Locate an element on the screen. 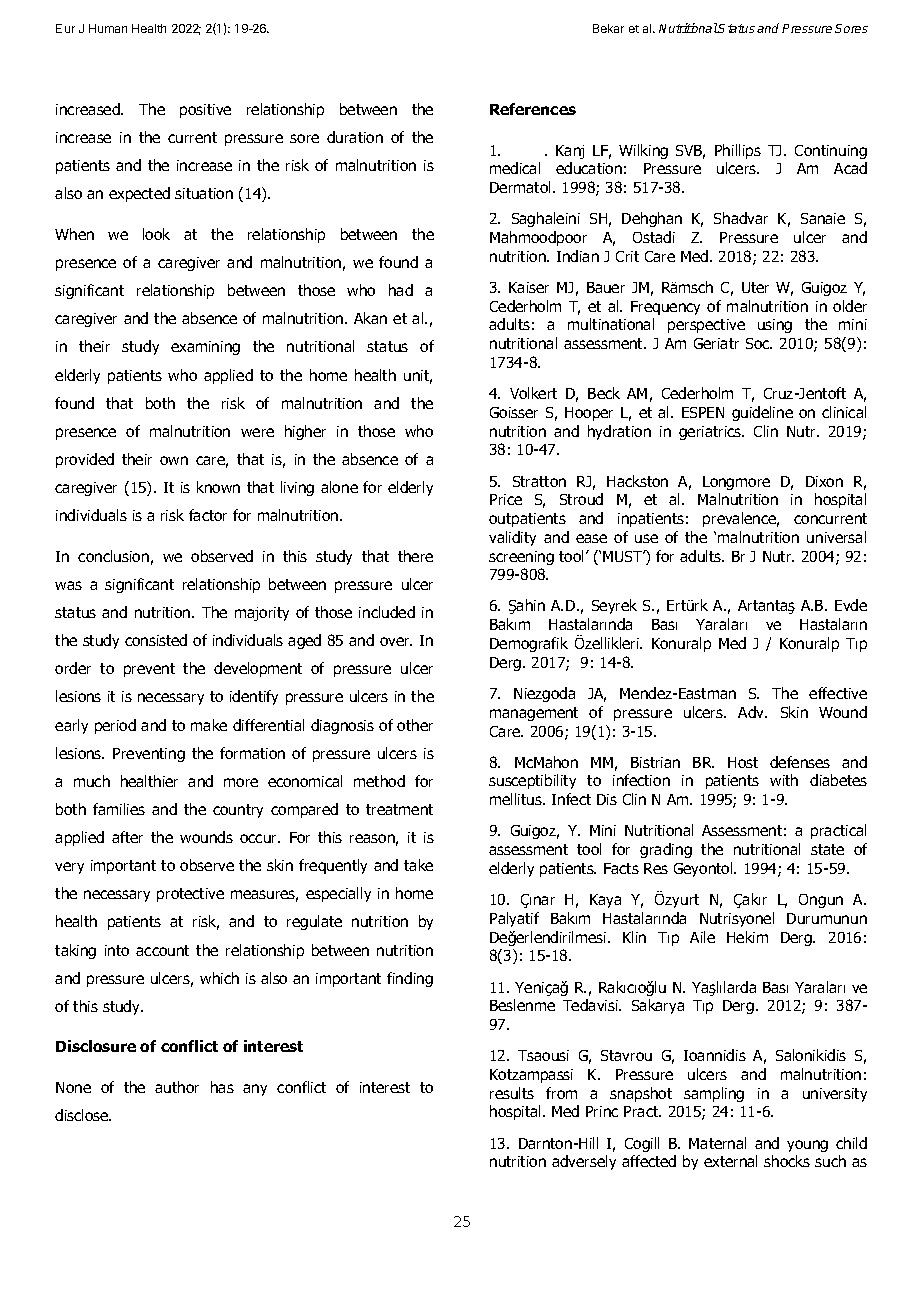 This screenshot has height=1308, width=924. References is located at coordinates (533, 109).
